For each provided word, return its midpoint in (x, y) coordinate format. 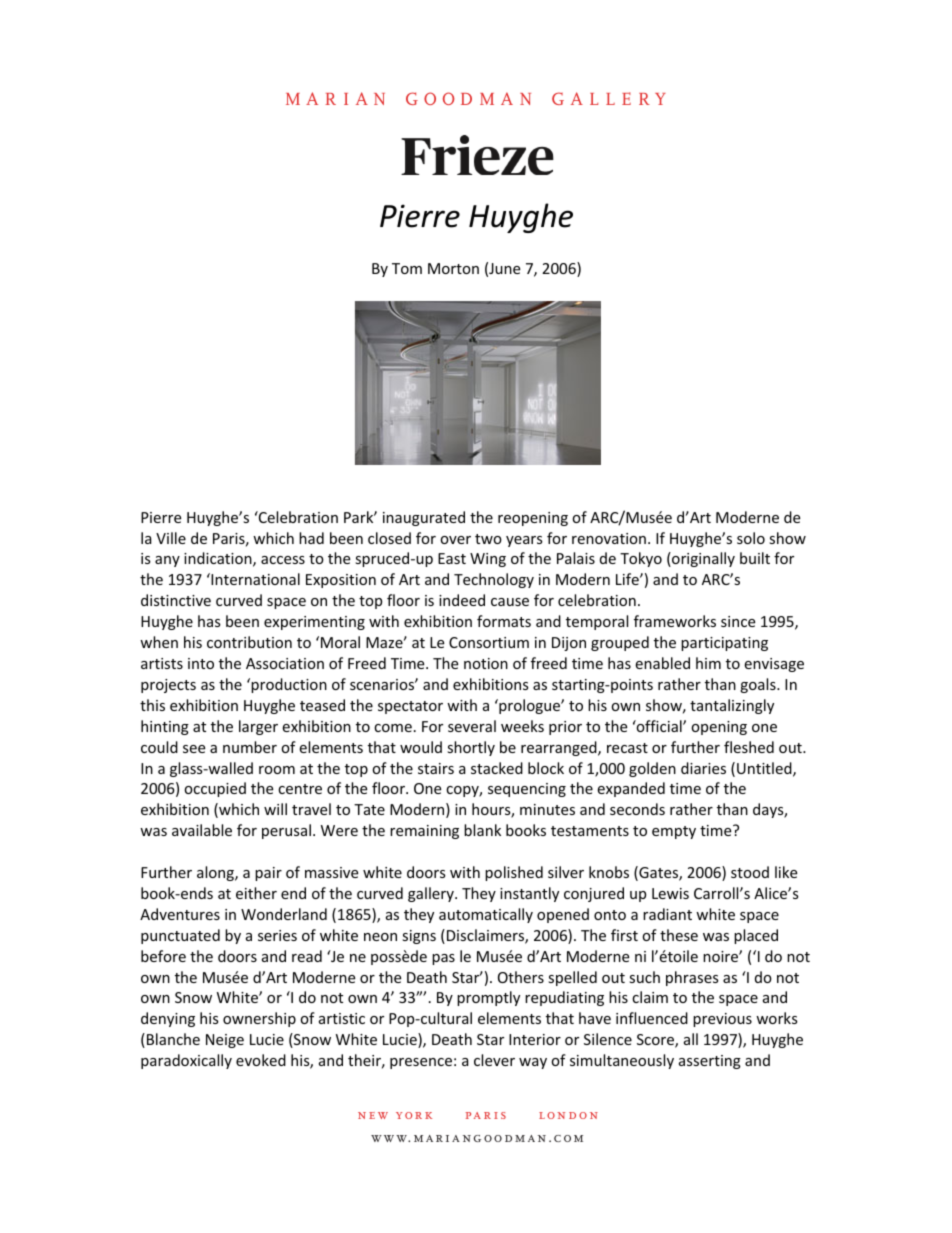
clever (494, 1060)
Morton (453, 268)
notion (486, 663)
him (708, 663)
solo (751, 538)
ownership (259, 1019)
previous (722, 1020)
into (201, 663)
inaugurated (424, 518)
